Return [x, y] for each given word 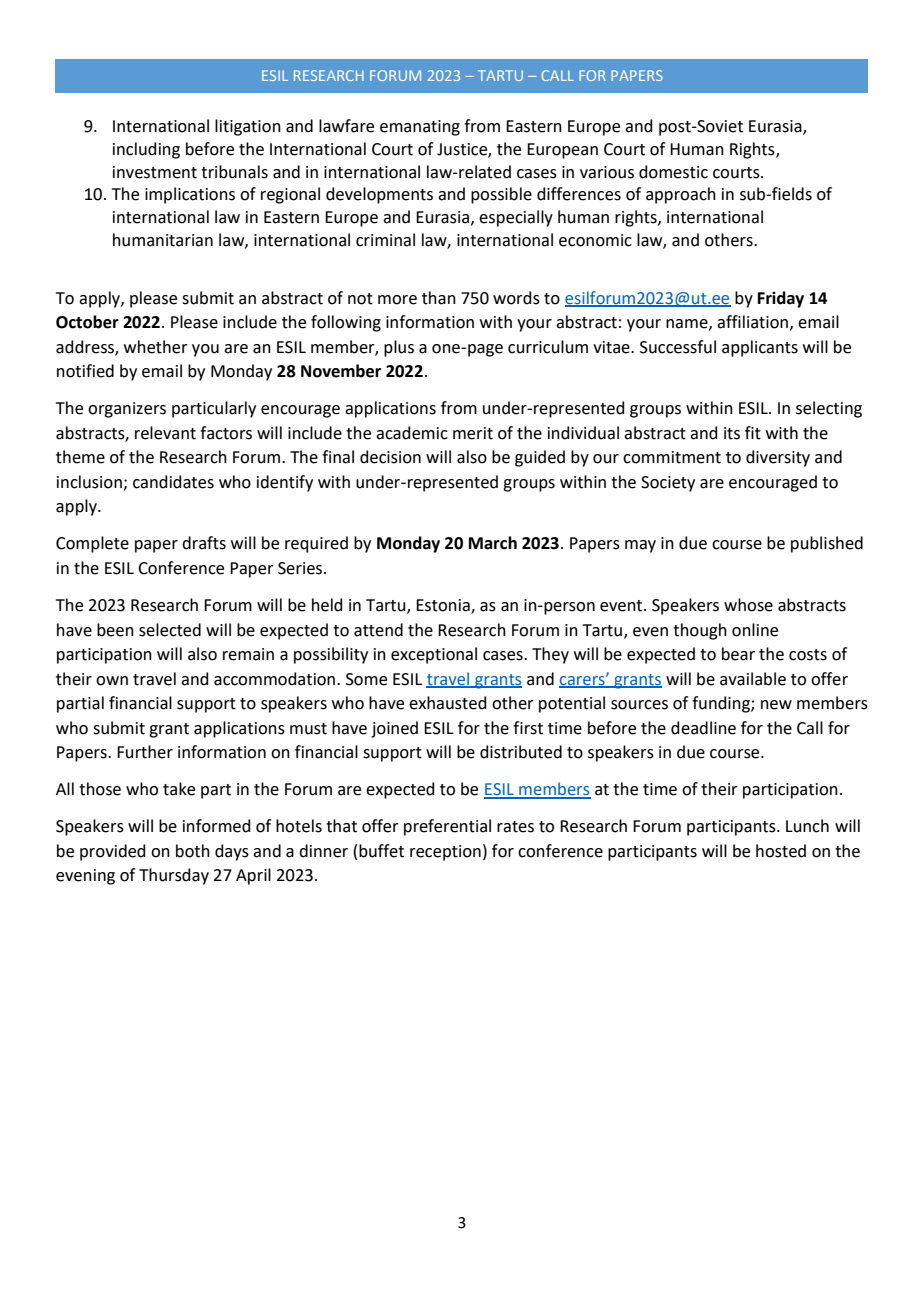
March [493, 543]
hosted [781, 851]
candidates [173, 482]
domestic [673, 172]
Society [668, 484]
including [146, 150]
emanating [420, 128]
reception [445, 853]
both [193, 851]
